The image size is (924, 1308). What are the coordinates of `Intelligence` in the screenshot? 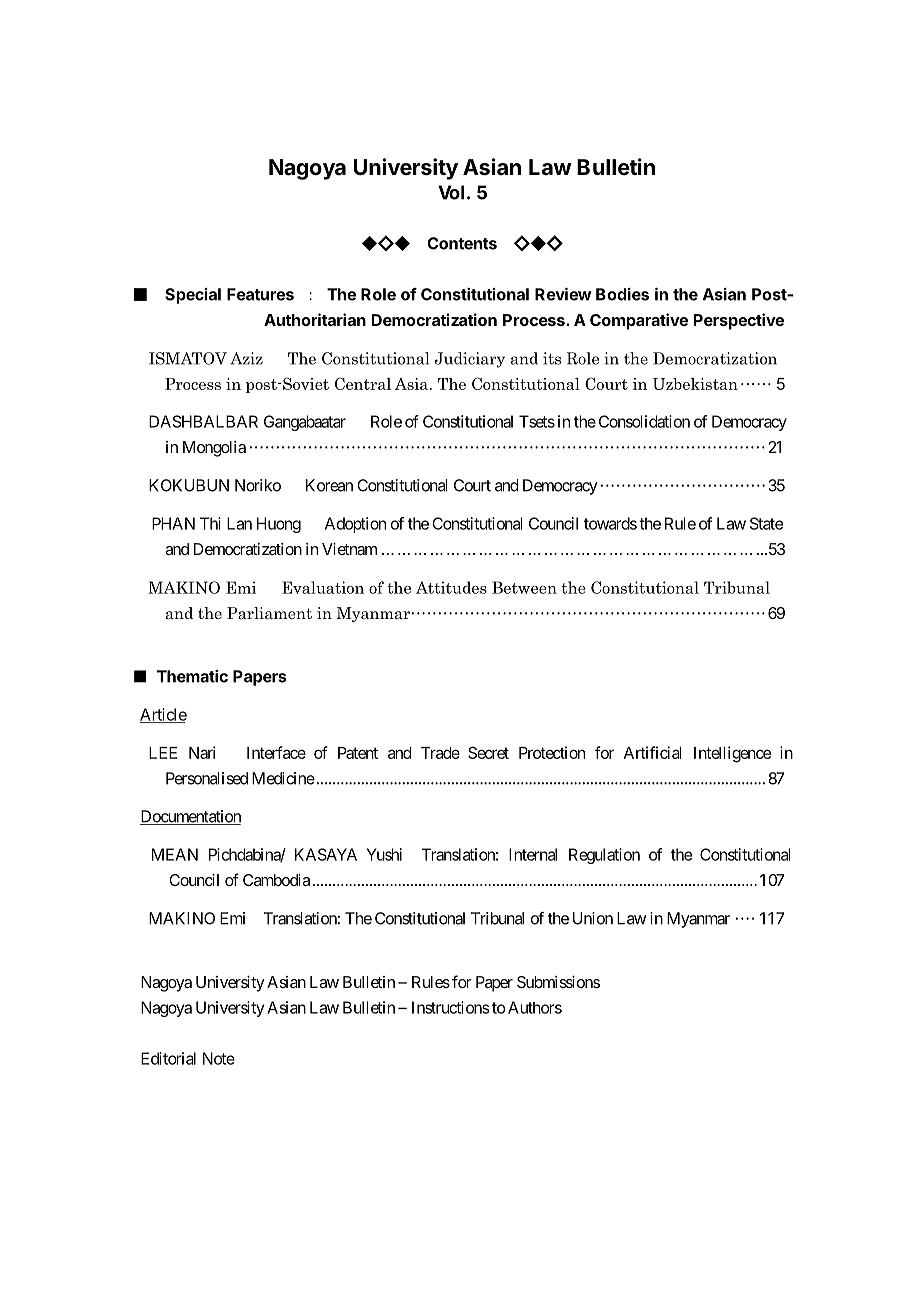 It's located at (732, 754).
